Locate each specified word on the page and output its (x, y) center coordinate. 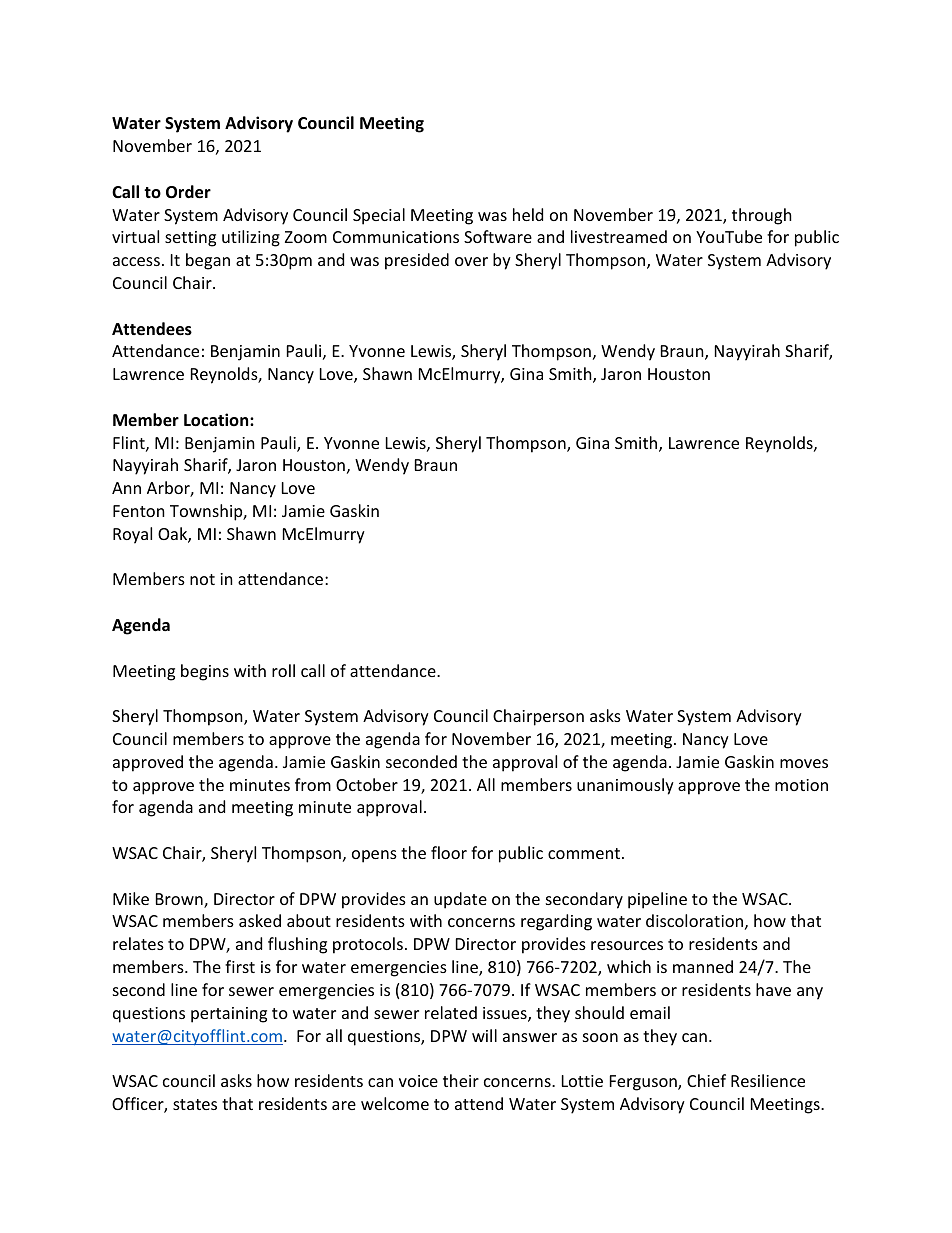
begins (205, 672)
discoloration (694, 920)
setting (190, 239)
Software (498, 236)
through (762, 216)
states (195, 1104)
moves (804, 763)
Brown (180, 900)
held (528, 214)
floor (449, 852)
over (471, 261)
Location (217, 420)
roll (283, 670)
